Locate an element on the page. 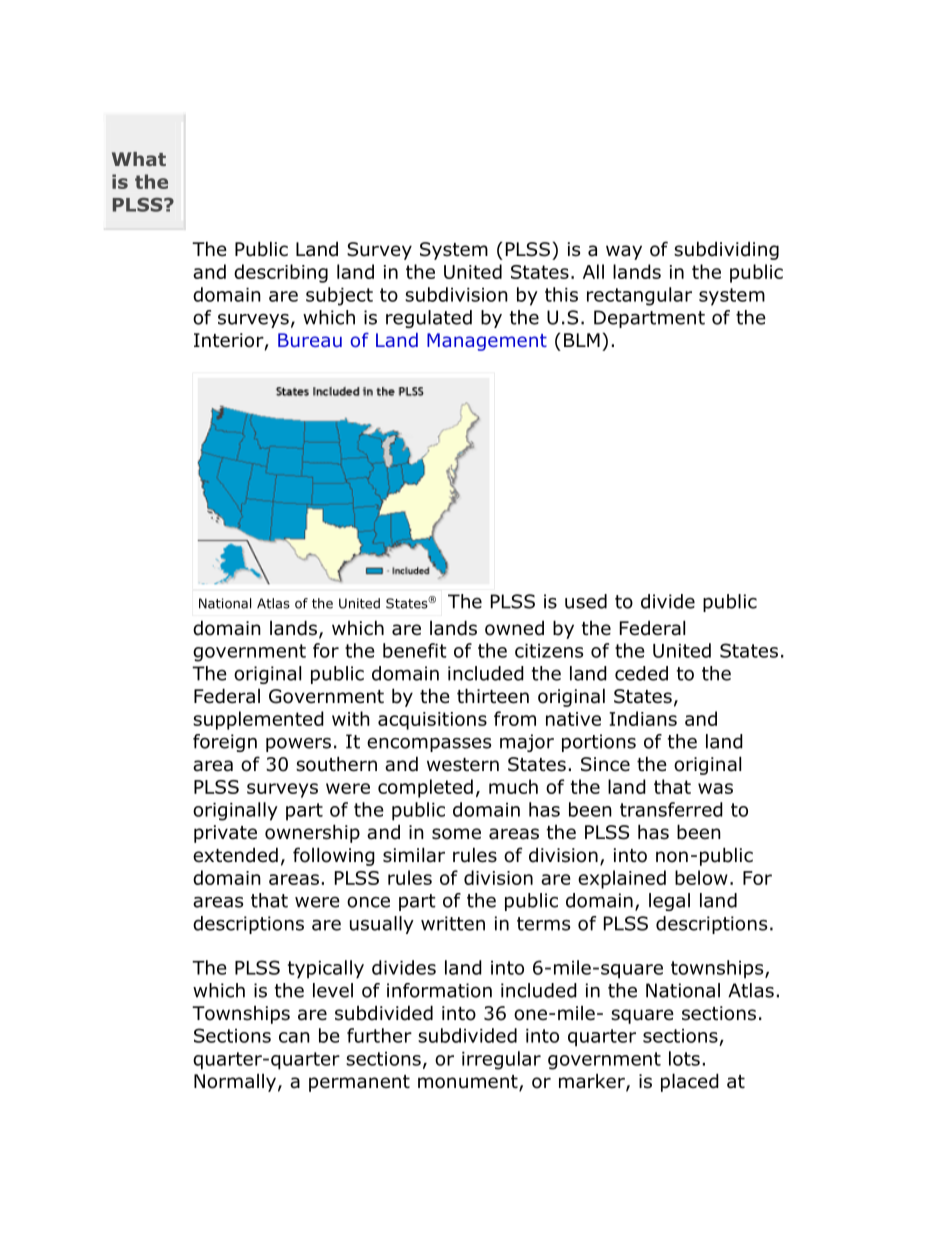 Image resolution: width=952 pixels, height=1233 pixels. way is located at coordinates (624, 252).
